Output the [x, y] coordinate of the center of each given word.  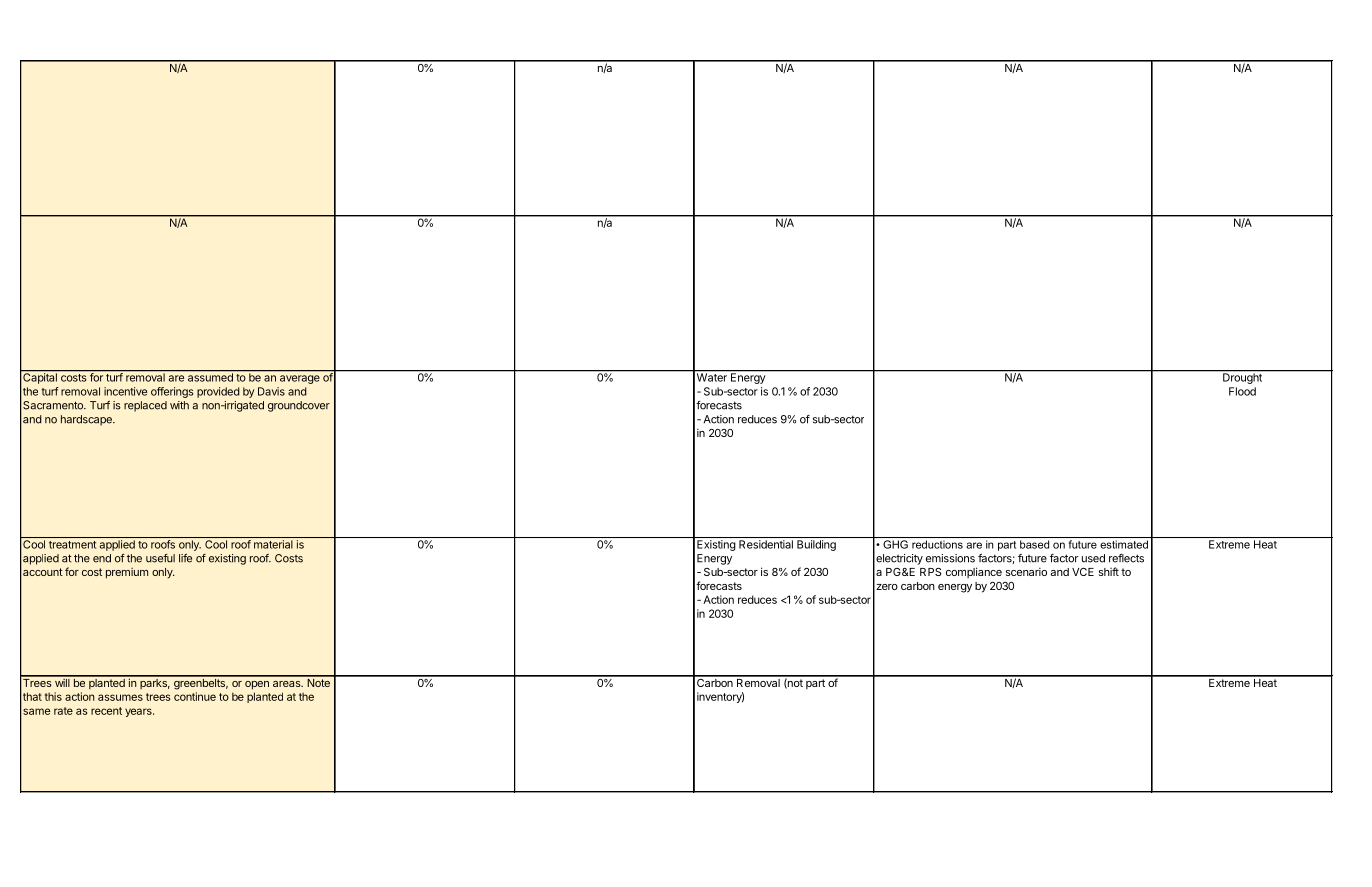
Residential [766, 544]
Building [816, 545]
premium [127, 573]
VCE [1083, 572]
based [1034, 544]
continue [195, 696]
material [273, 544]
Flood [1242, 391]
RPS [931, 572]
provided [218, 392]
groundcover [299, 406]
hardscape [87, 420]
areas [288, 684]
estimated [1124, 544]
